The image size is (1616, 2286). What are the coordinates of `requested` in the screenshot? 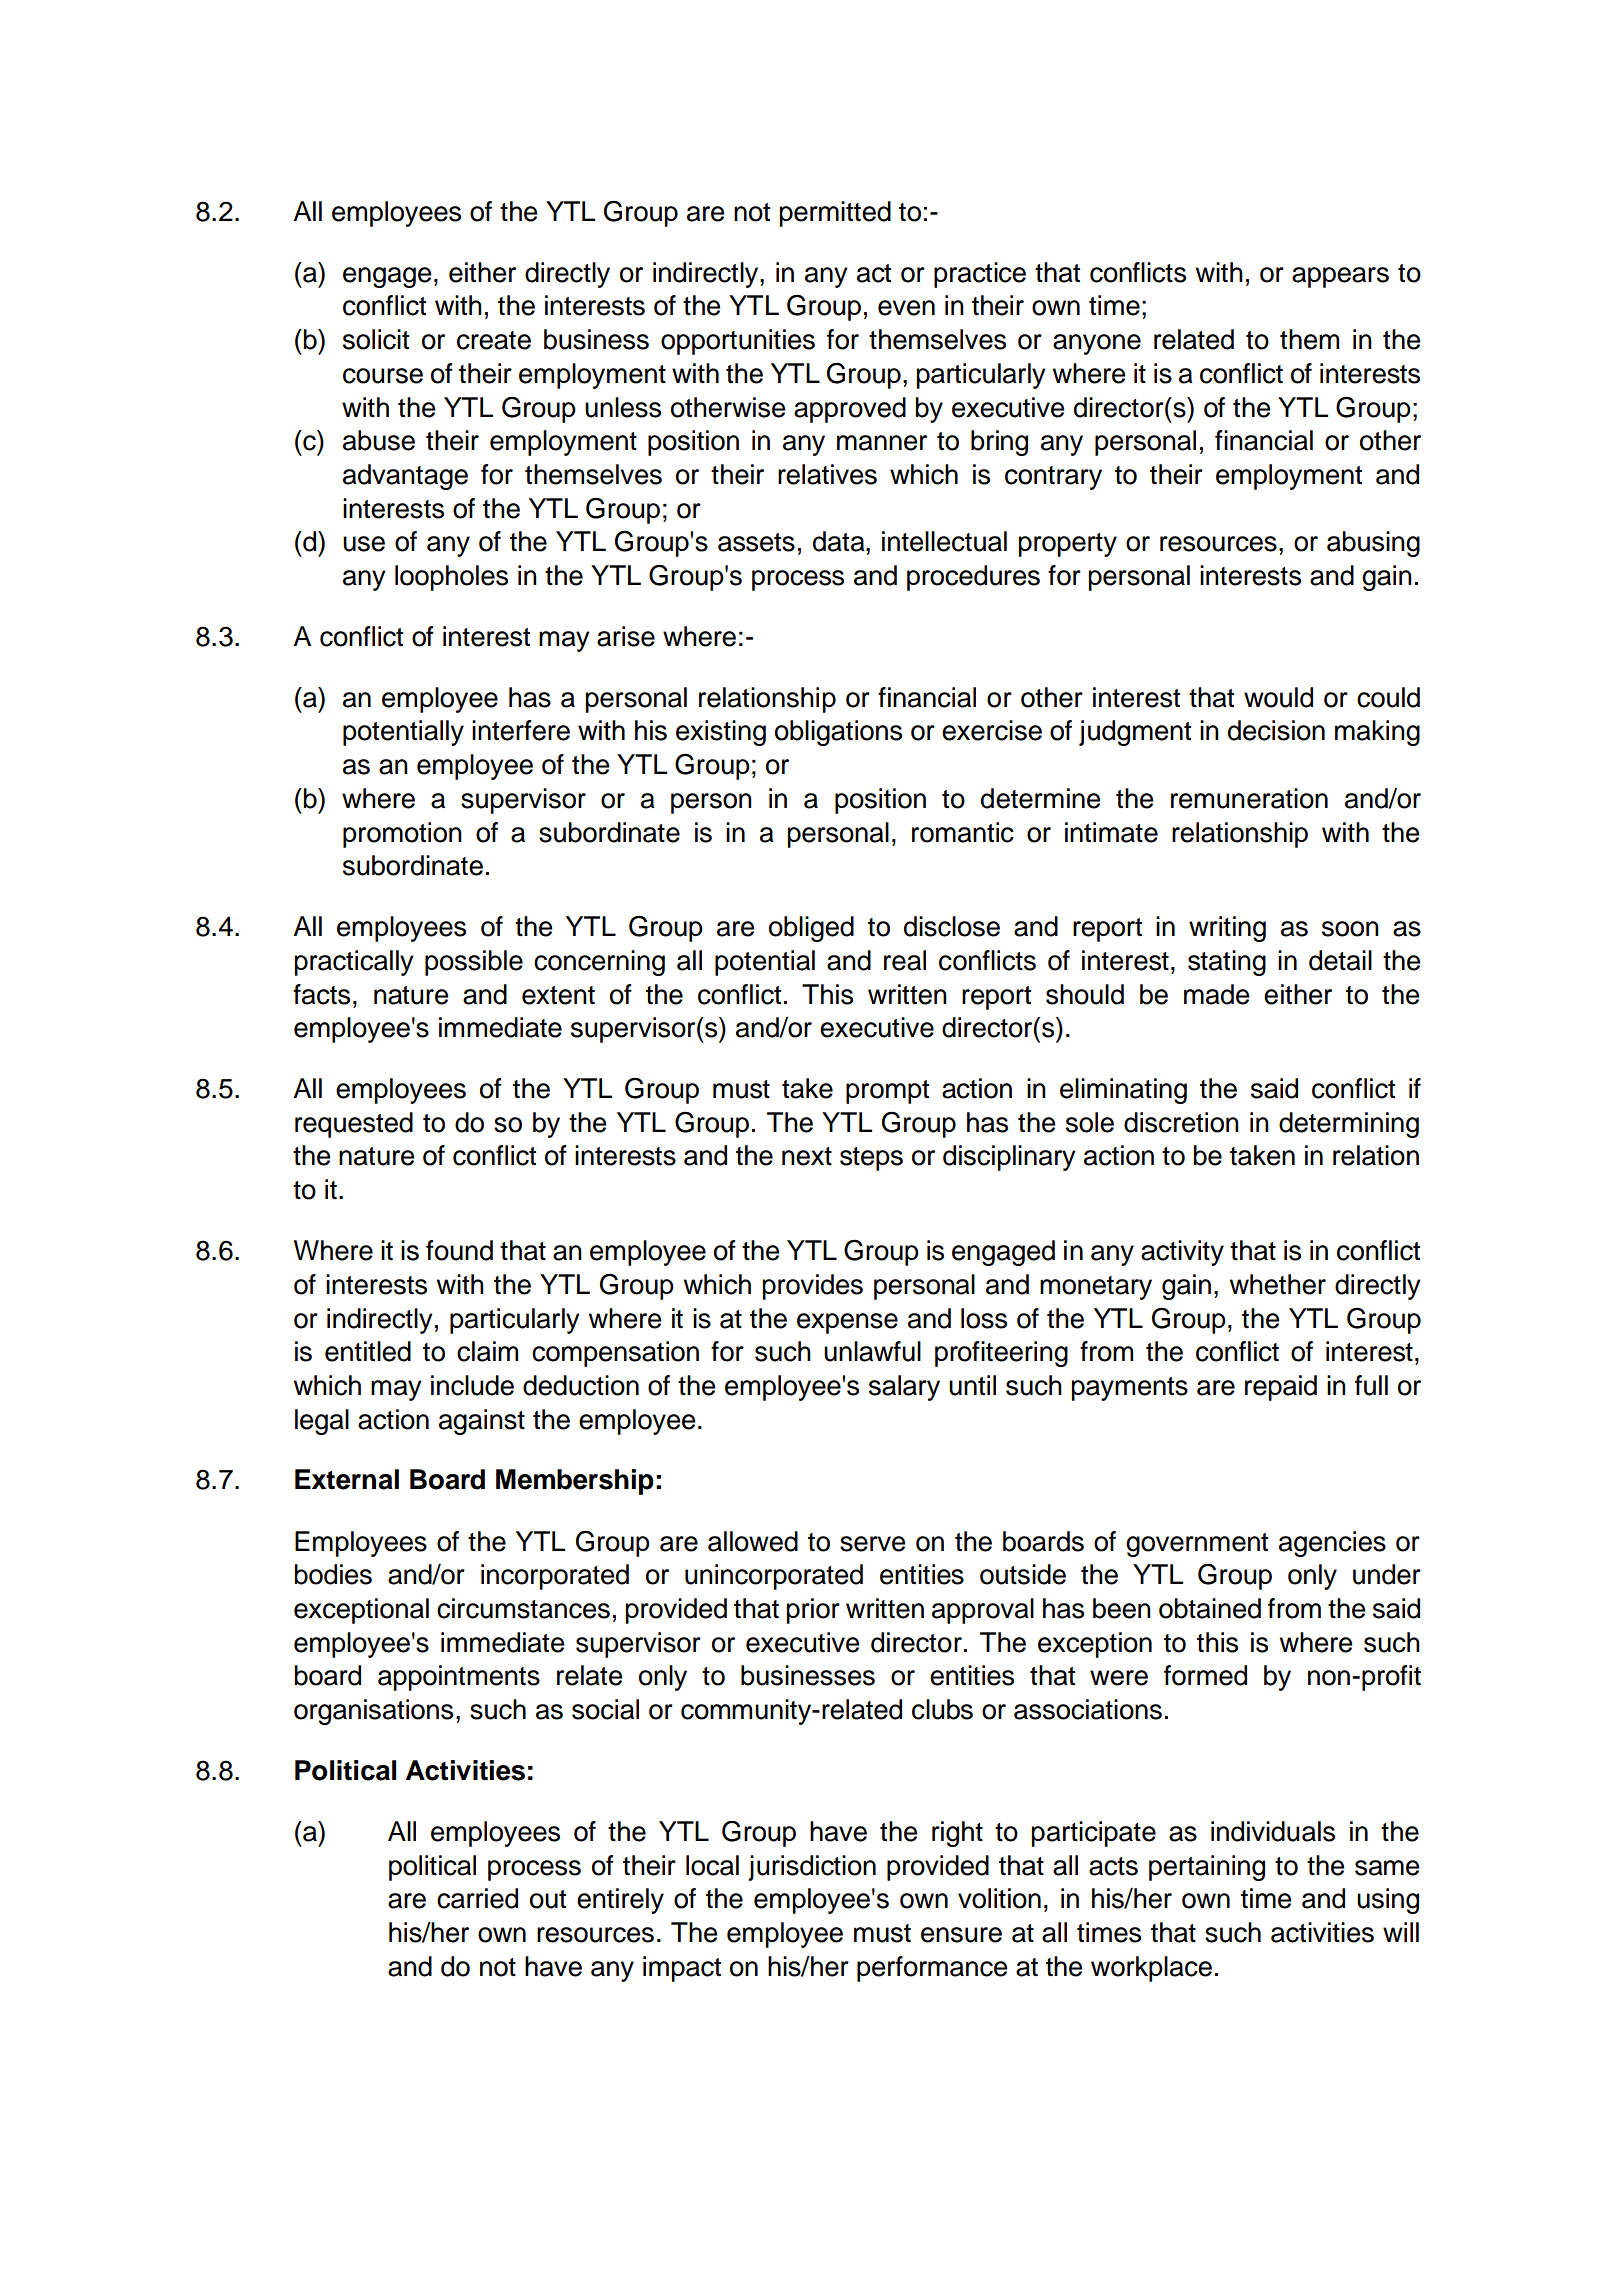 It's located at (354, 1125).
